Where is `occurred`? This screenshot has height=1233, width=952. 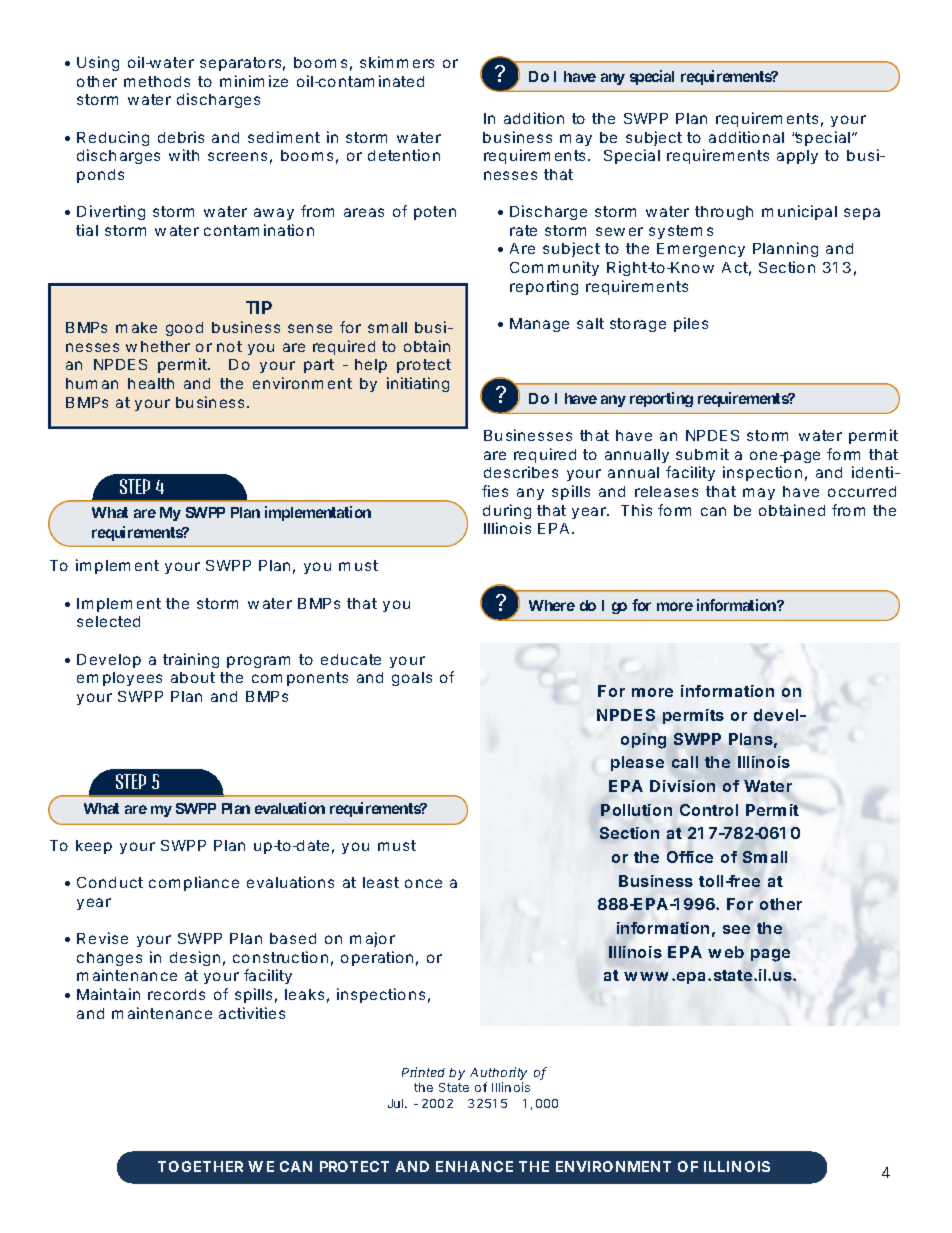
occurred is located at coordinates (862, 491).
